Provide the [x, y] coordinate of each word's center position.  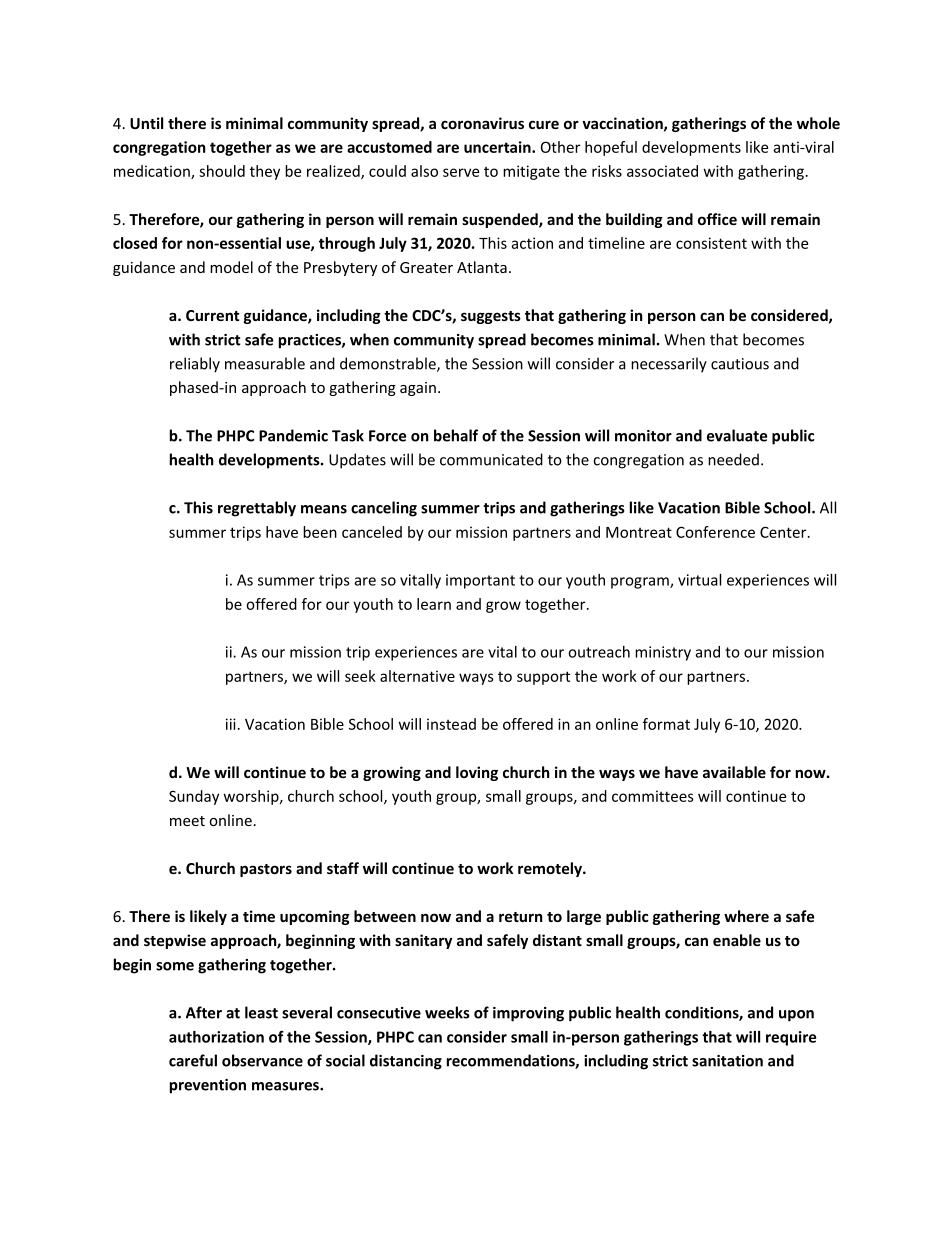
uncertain [498, 147]
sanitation [727, 1061]
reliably [195, 365]
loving [477, 773]
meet [187, 821]
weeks [447, 1012]
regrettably [257, 509]
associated [662, 171]
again [418, 389]
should [222, 171]
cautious [740, 364]
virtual [699, 580]
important [480, 581]
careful [193, 1060]
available [734, 772]
